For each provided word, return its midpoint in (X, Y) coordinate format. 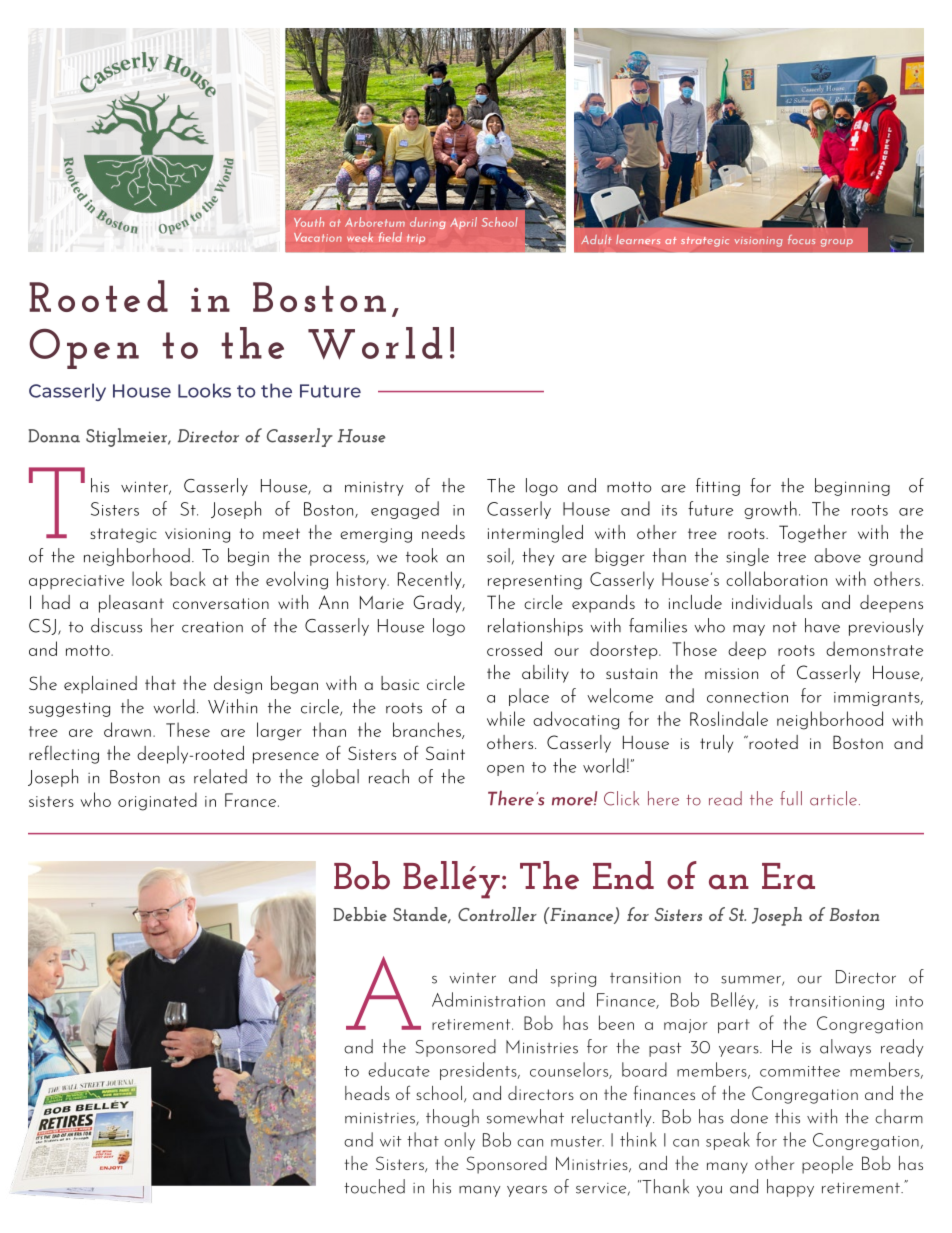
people (827, 1165)
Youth (309, 222)
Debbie (360, 914)
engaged (405, 510)
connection (747, 697)
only (459, 1141)
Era (788, 876)
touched (374, 1186)
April (463, 223)
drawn (127, 729)
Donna (54, 436)
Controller (497, 914)
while (506, 718)
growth (770, 510)
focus (801, 239)
